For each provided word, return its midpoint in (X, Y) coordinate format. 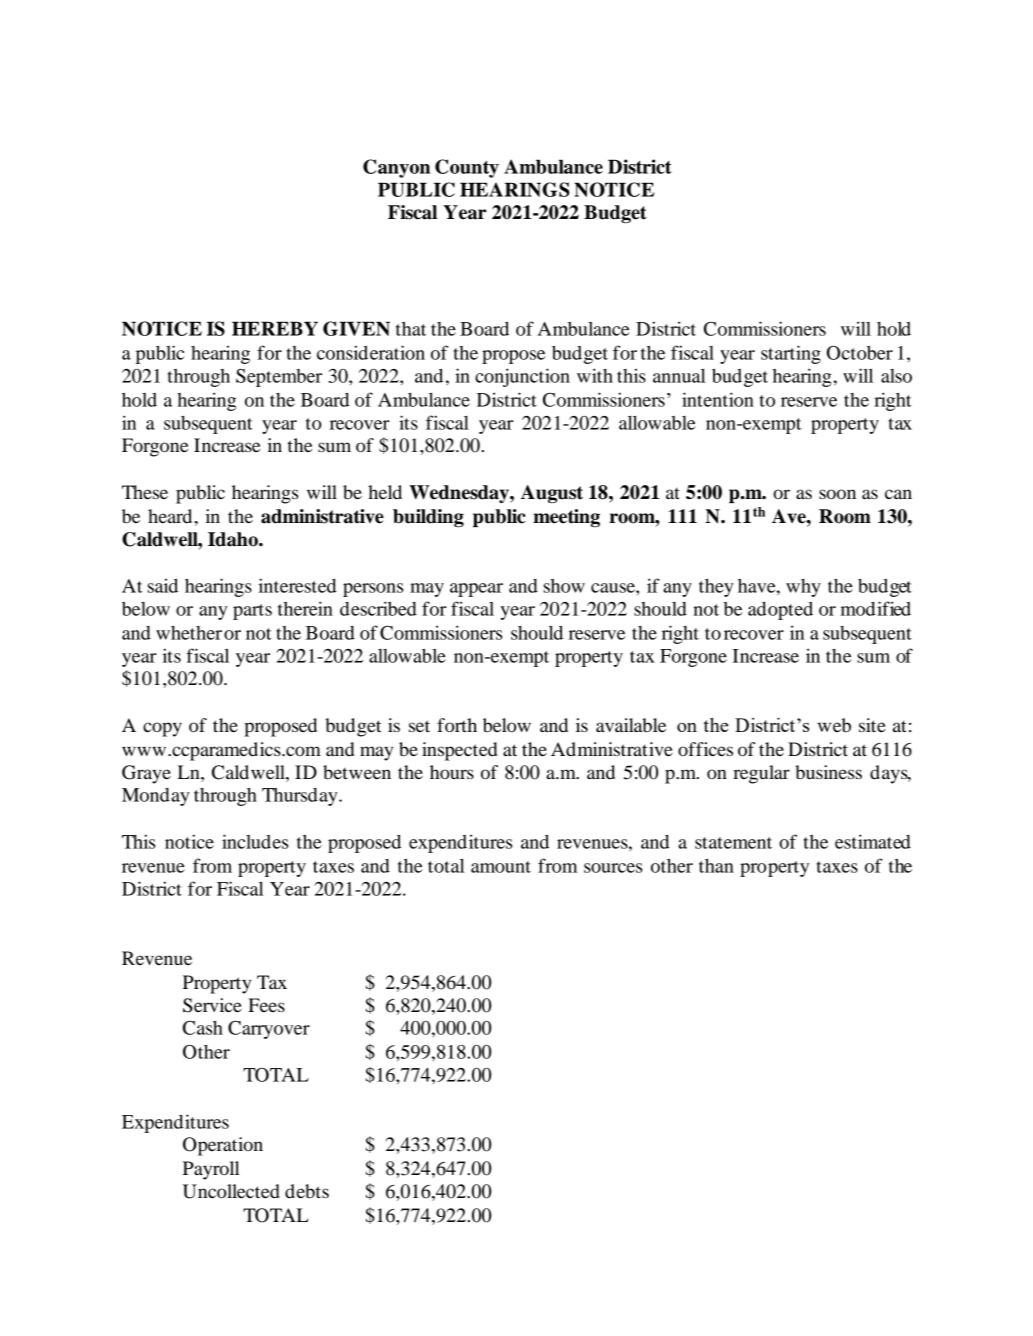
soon (837, 494)
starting (791, 354)
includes (255, 841)
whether (189, 633)
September (279, 378)
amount (501, 867)
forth (457, 725)
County (467, 168)
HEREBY (275, 328)
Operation (223, 1146)
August (552, 494)
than (716, 866)
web (834, 725)
